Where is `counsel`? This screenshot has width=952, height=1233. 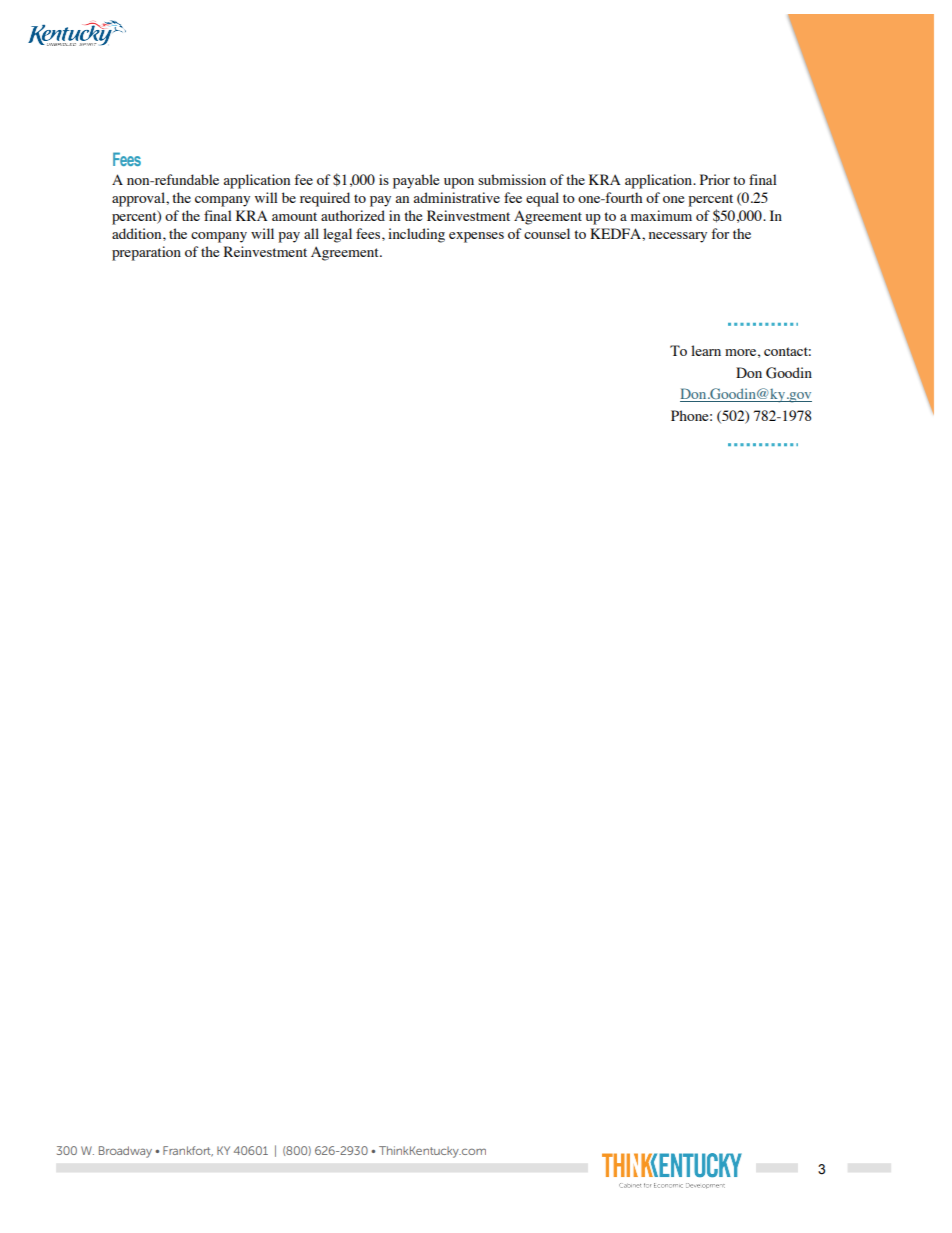
counsel is located at coordinates (547, 233).
